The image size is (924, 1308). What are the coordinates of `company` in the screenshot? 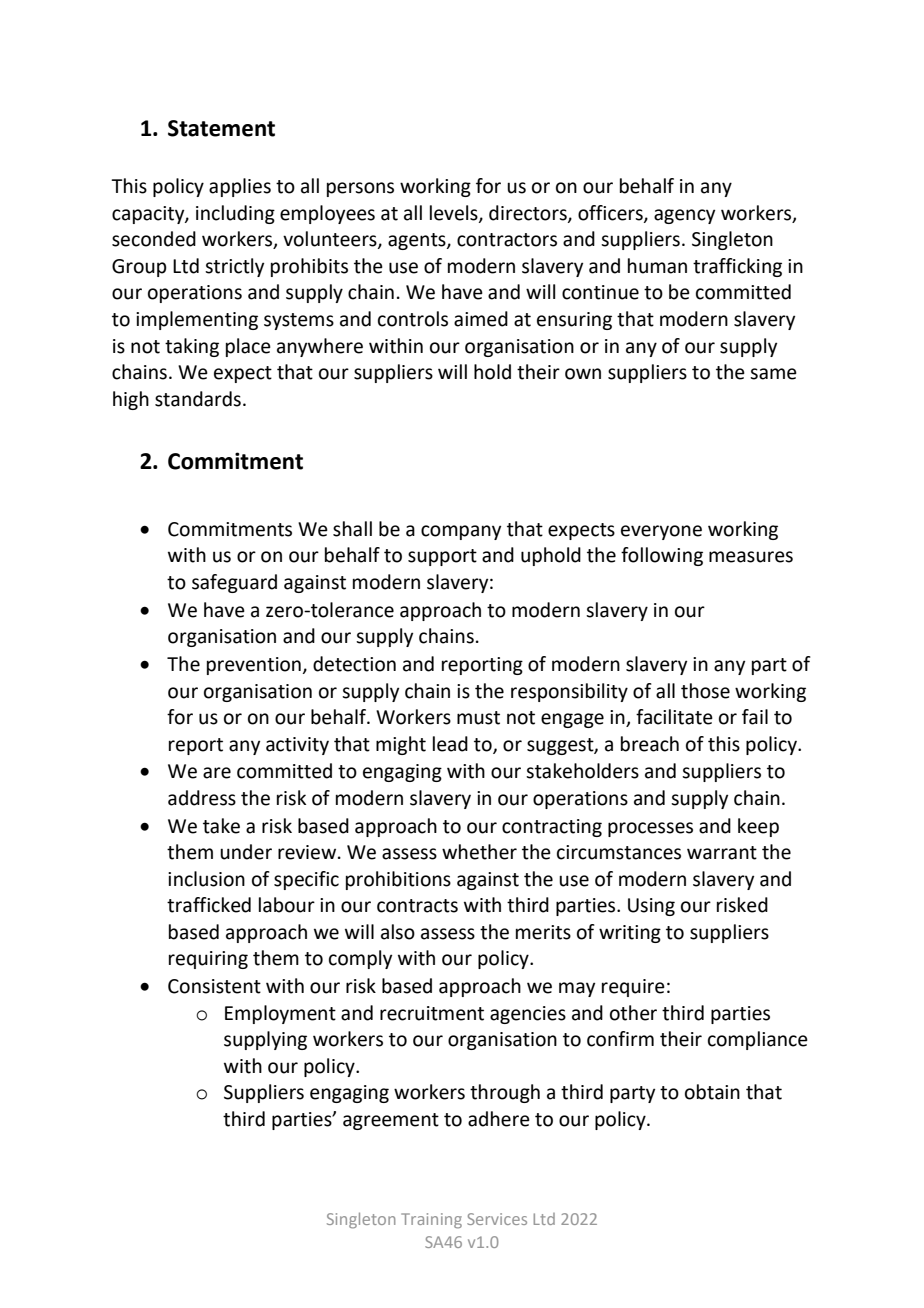 It's located at (461, 532).
